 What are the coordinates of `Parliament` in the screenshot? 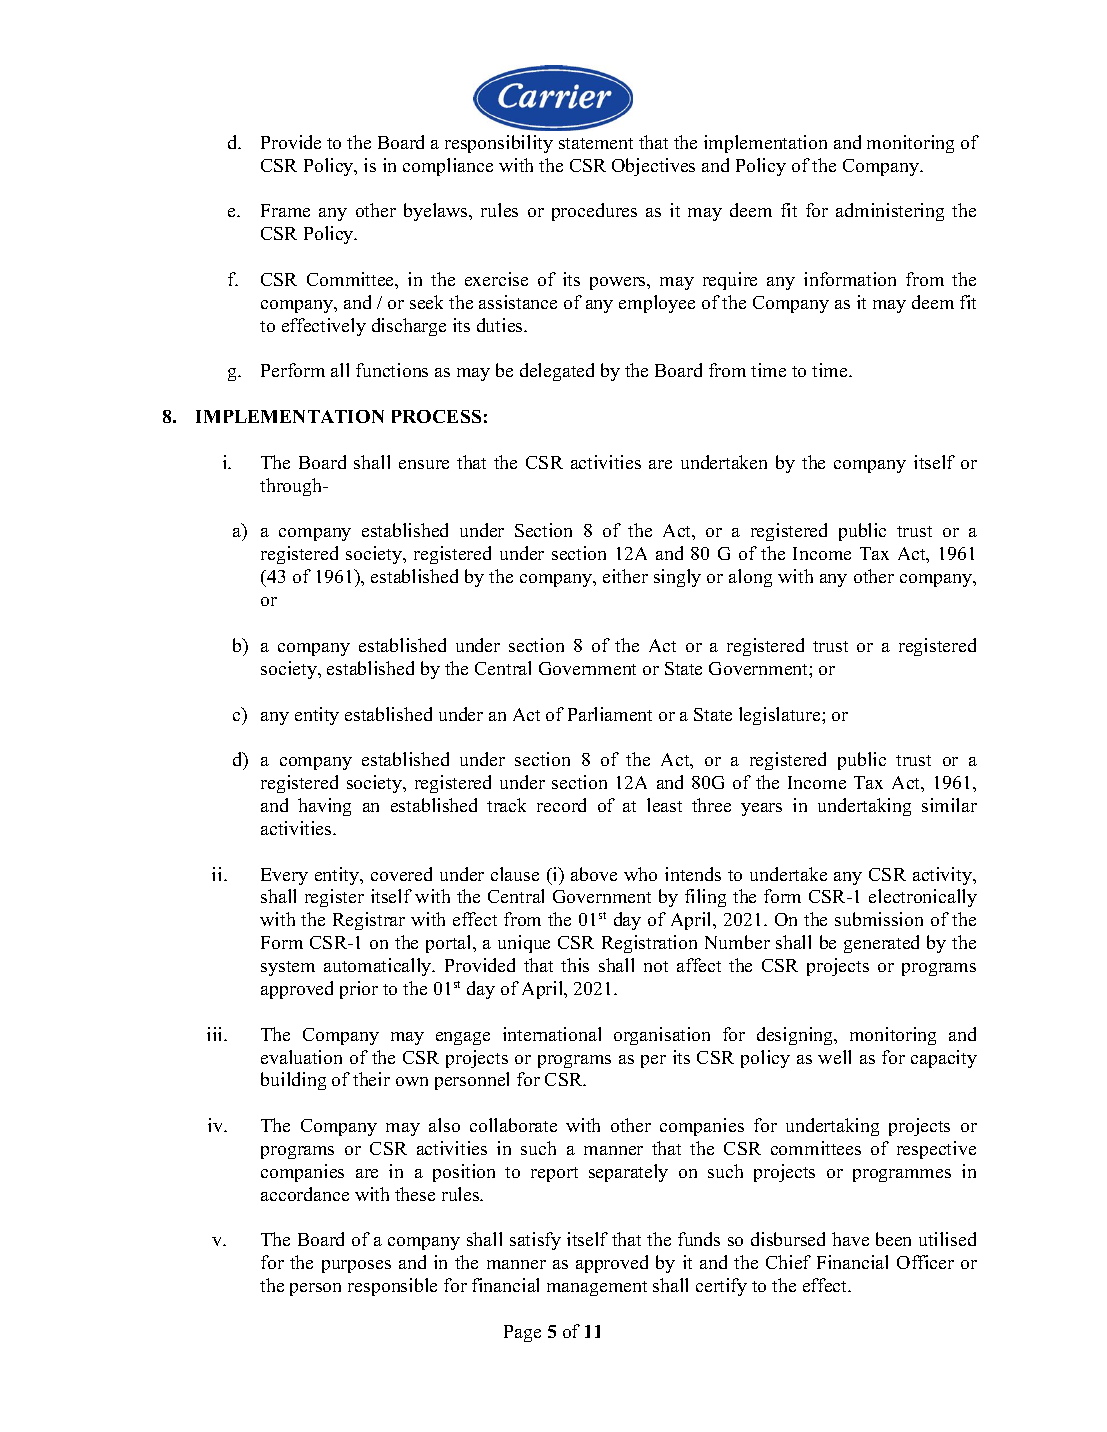 It's located at (610, 714).
